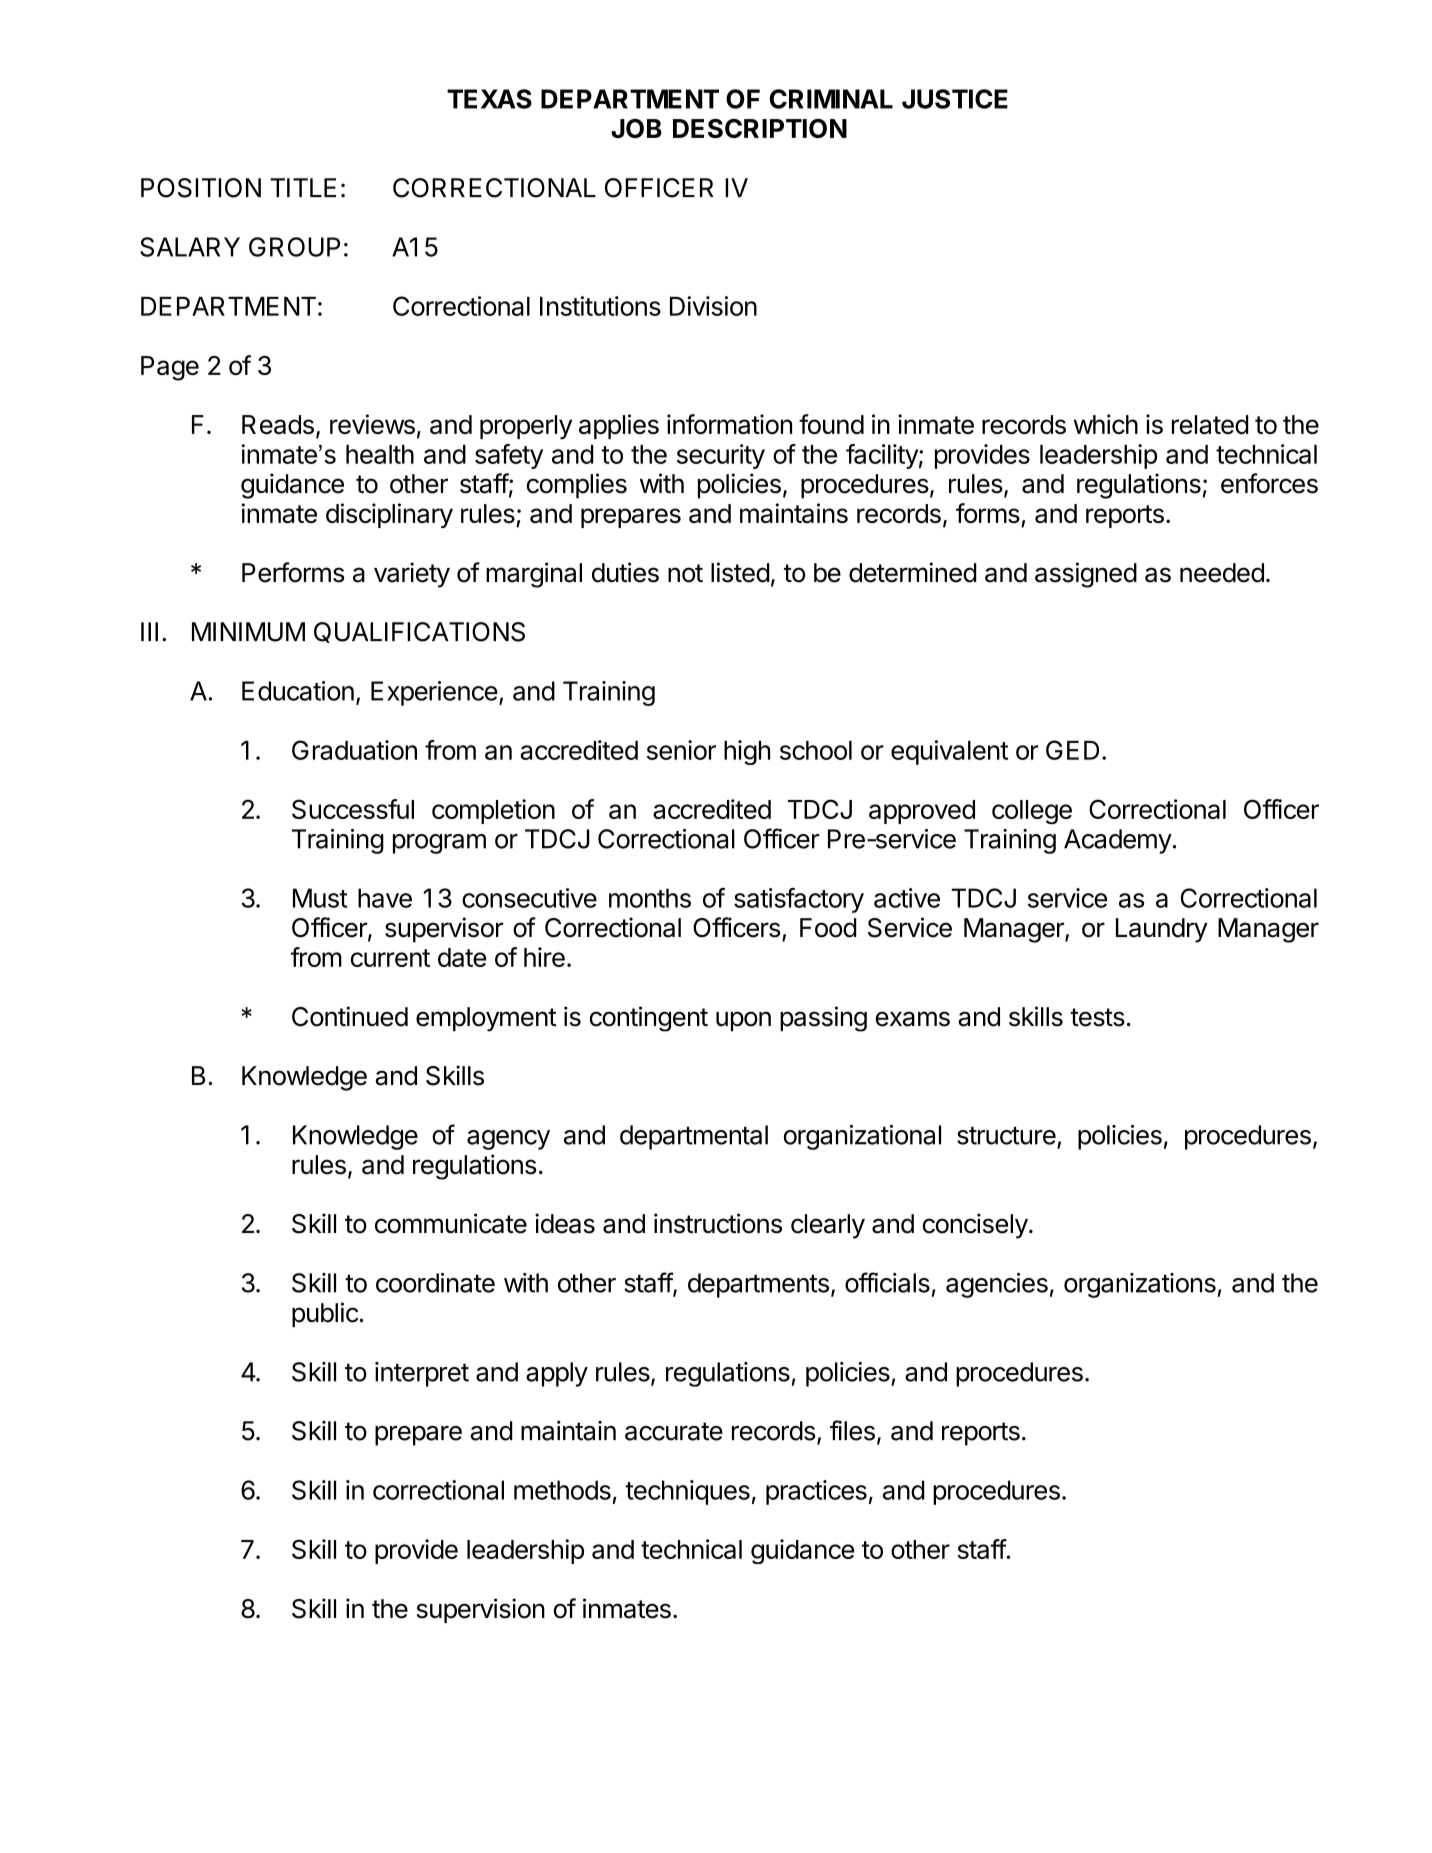 This image has height=1853, width=1432. I want to click on Must, so click(320, 898).
